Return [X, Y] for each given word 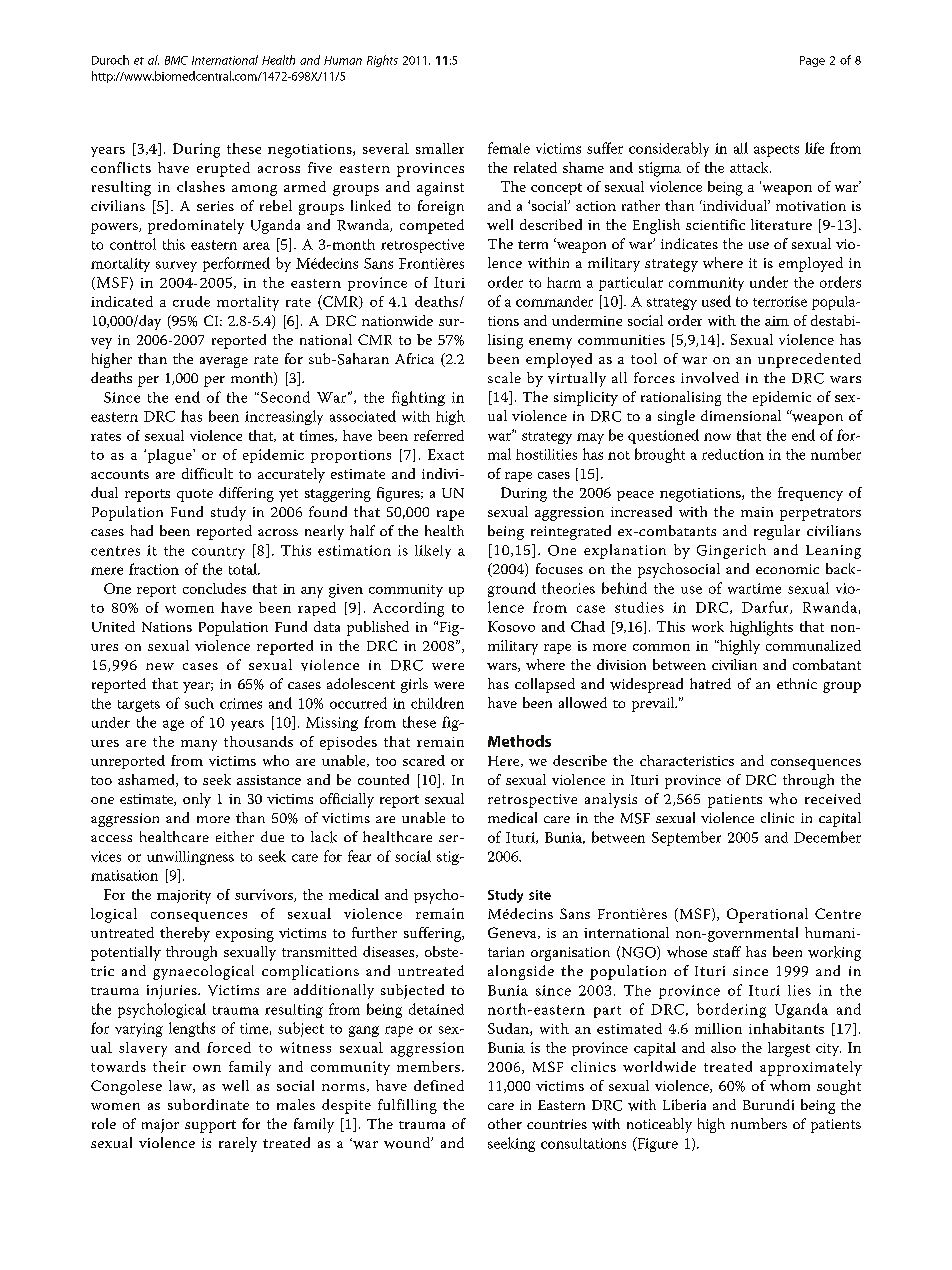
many [199, 745]
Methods [519, 741]
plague [169, 456]
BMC [176, 60]
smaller [440, 148]
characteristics [687, 760]
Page [812, 61]
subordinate [208, 1104]
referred [439, 435]
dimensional [741, 415]
